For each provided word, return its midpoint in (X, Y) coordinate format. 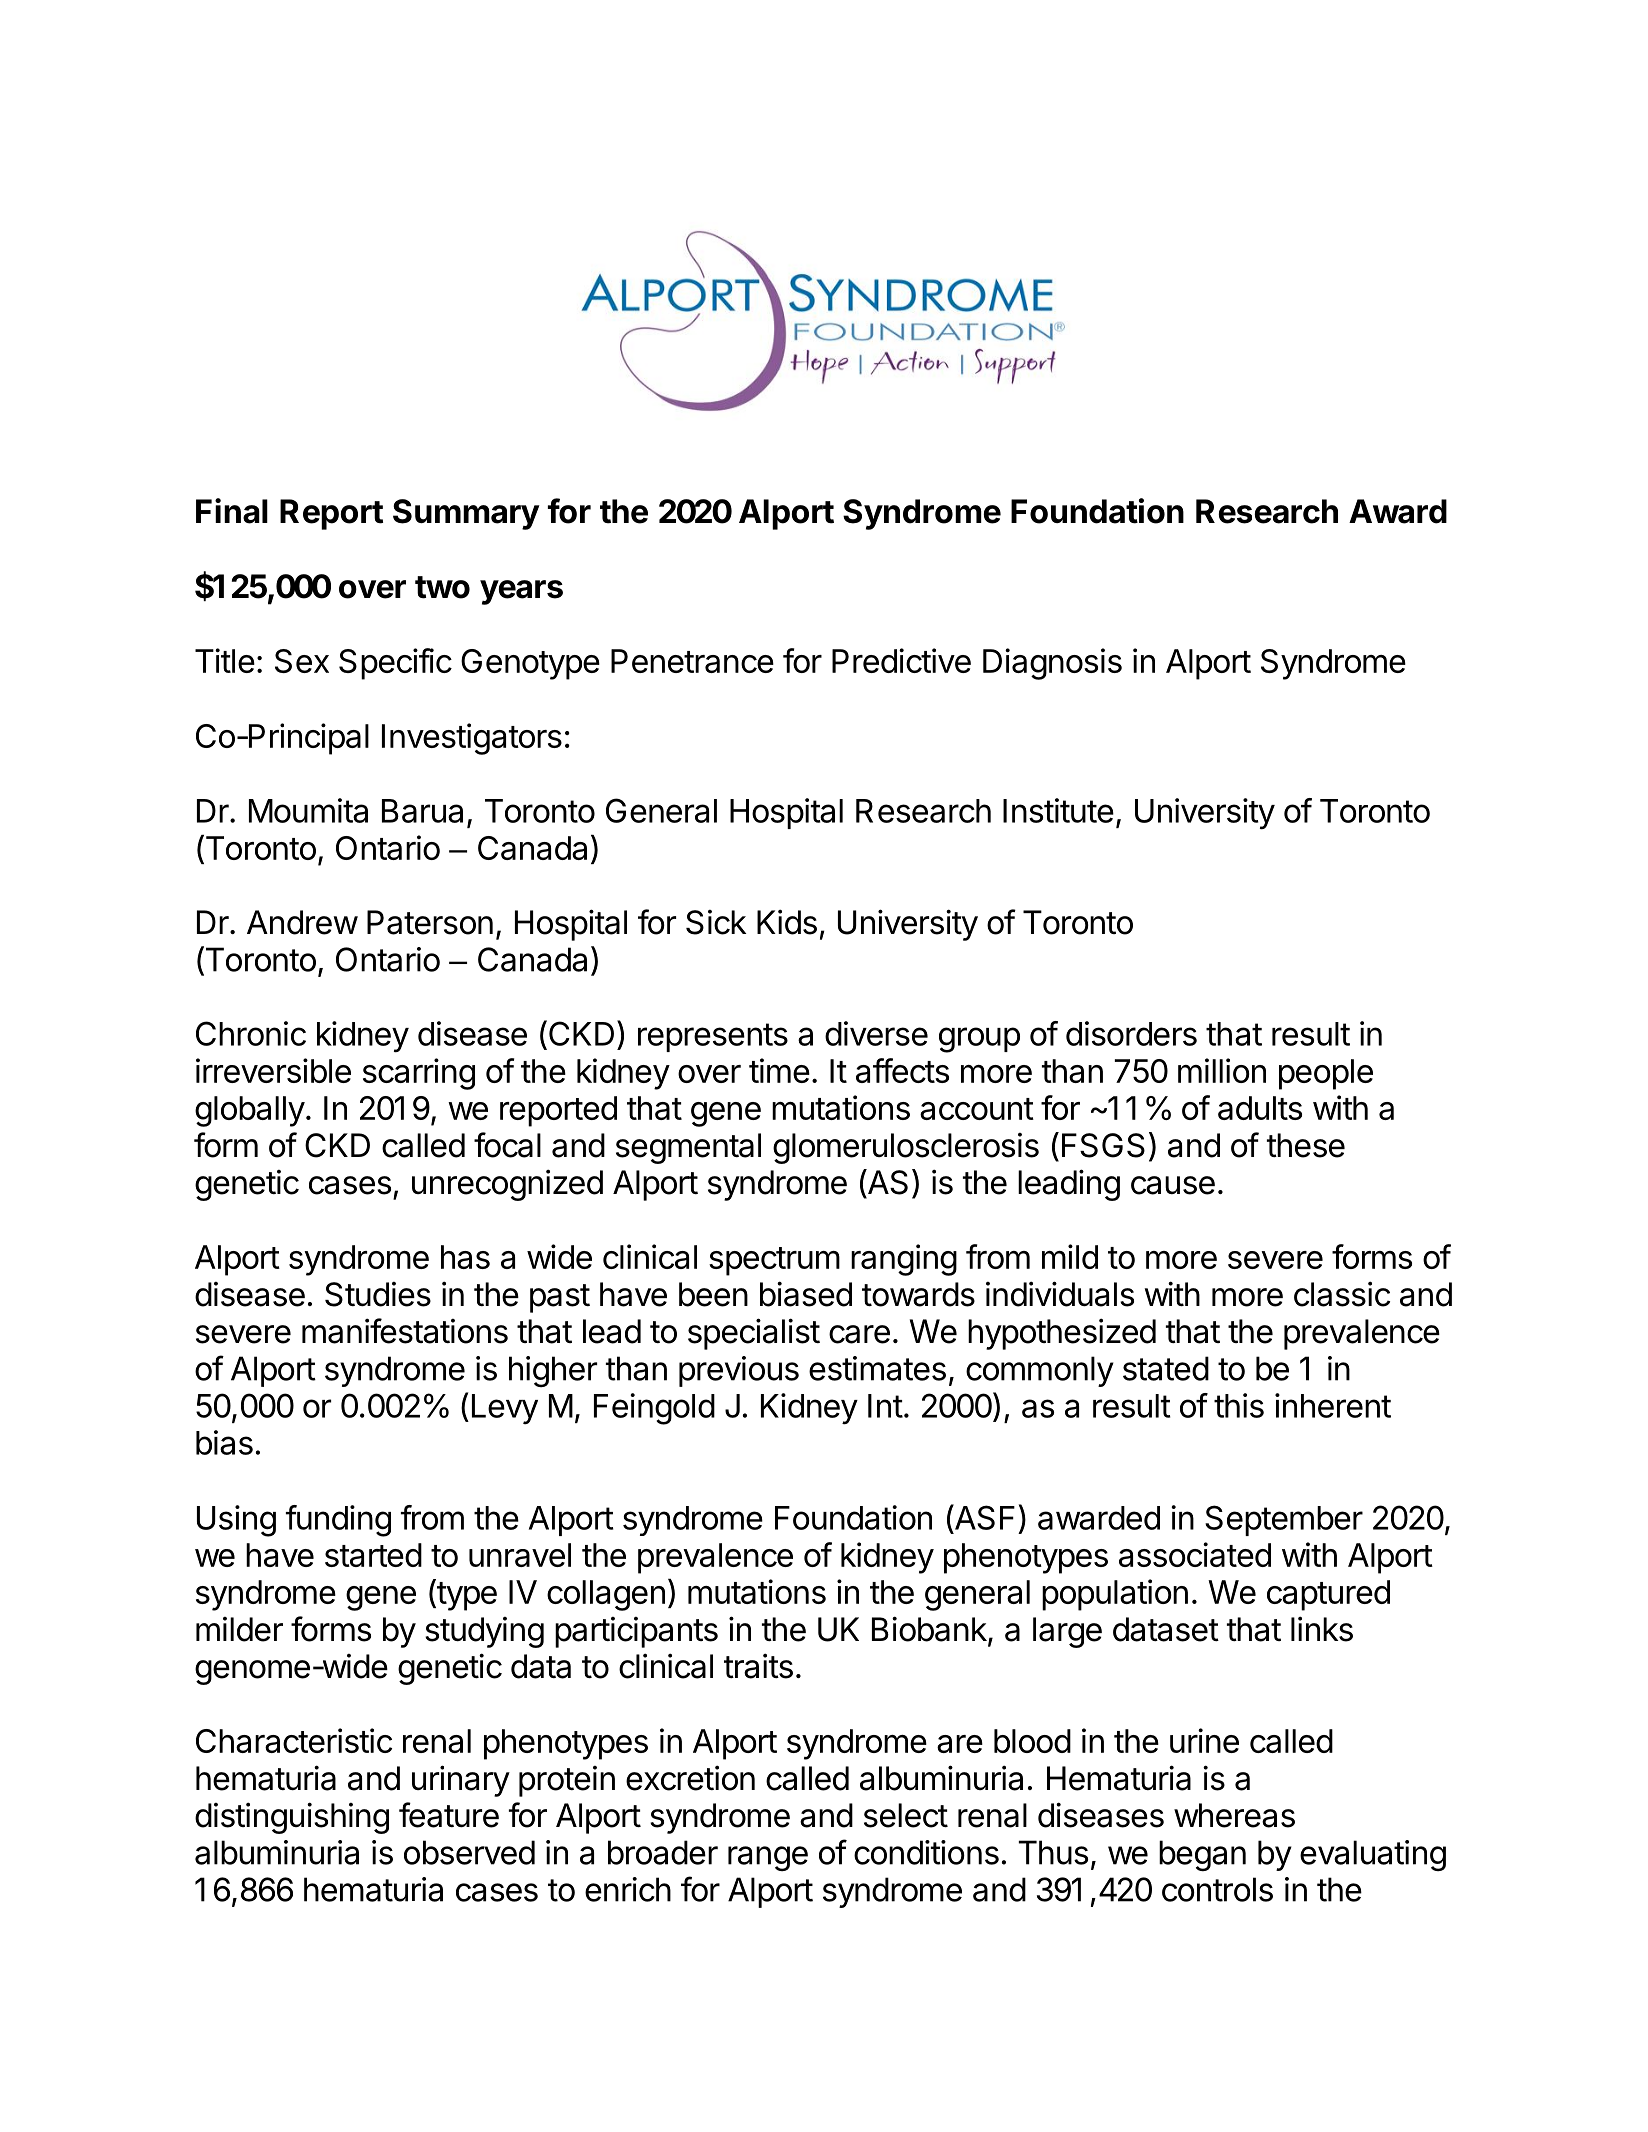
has (465, 1257)
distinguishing (292, 1818)
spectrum (774, 1261)
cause (1173, 1185)
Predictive (901, 660)
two (442, 587)
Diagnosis (1052, 664)
